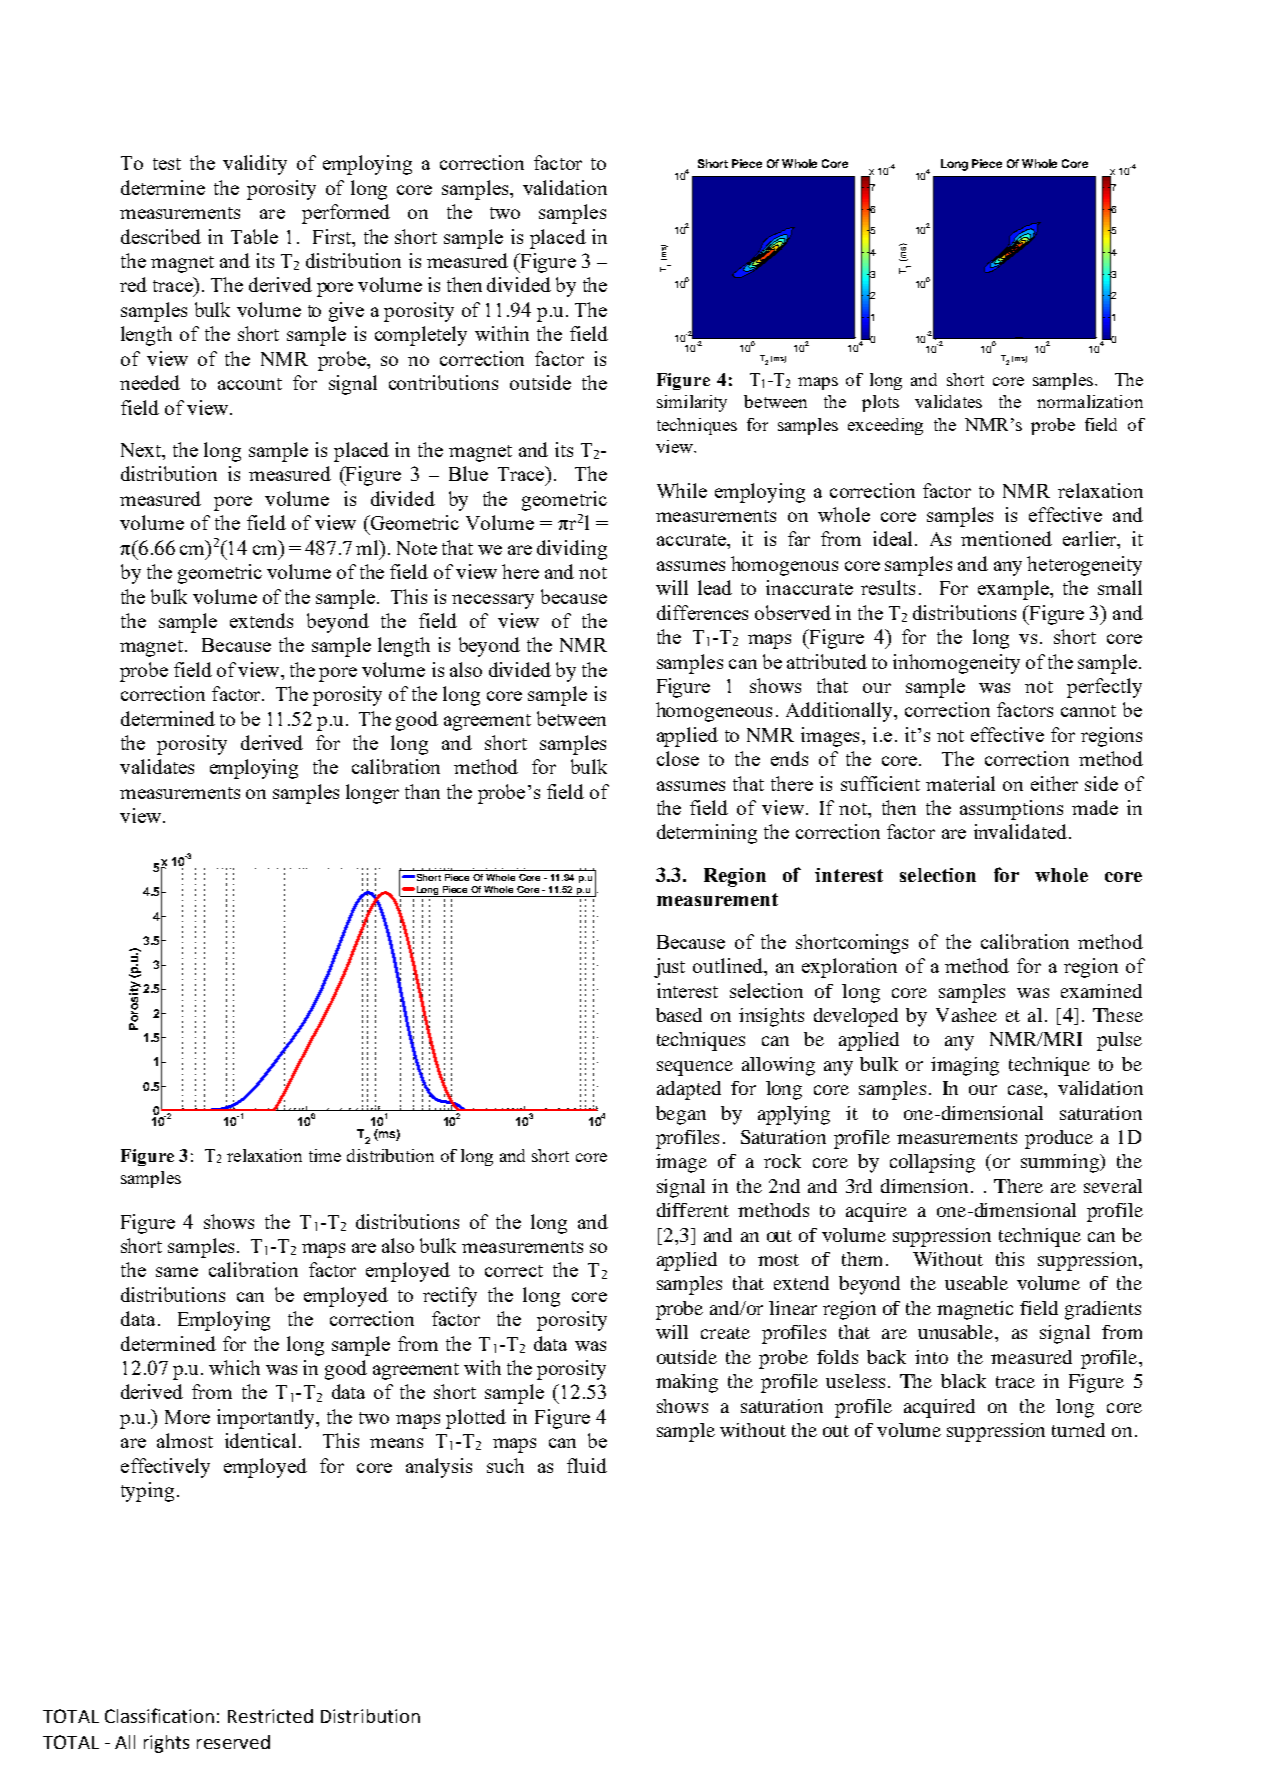 This screenshot has height=1787, width=1263. What do you see at coordinates (1090, 401) in the screenshot?
I see `normalization` at bounding box center [1090, 401].
